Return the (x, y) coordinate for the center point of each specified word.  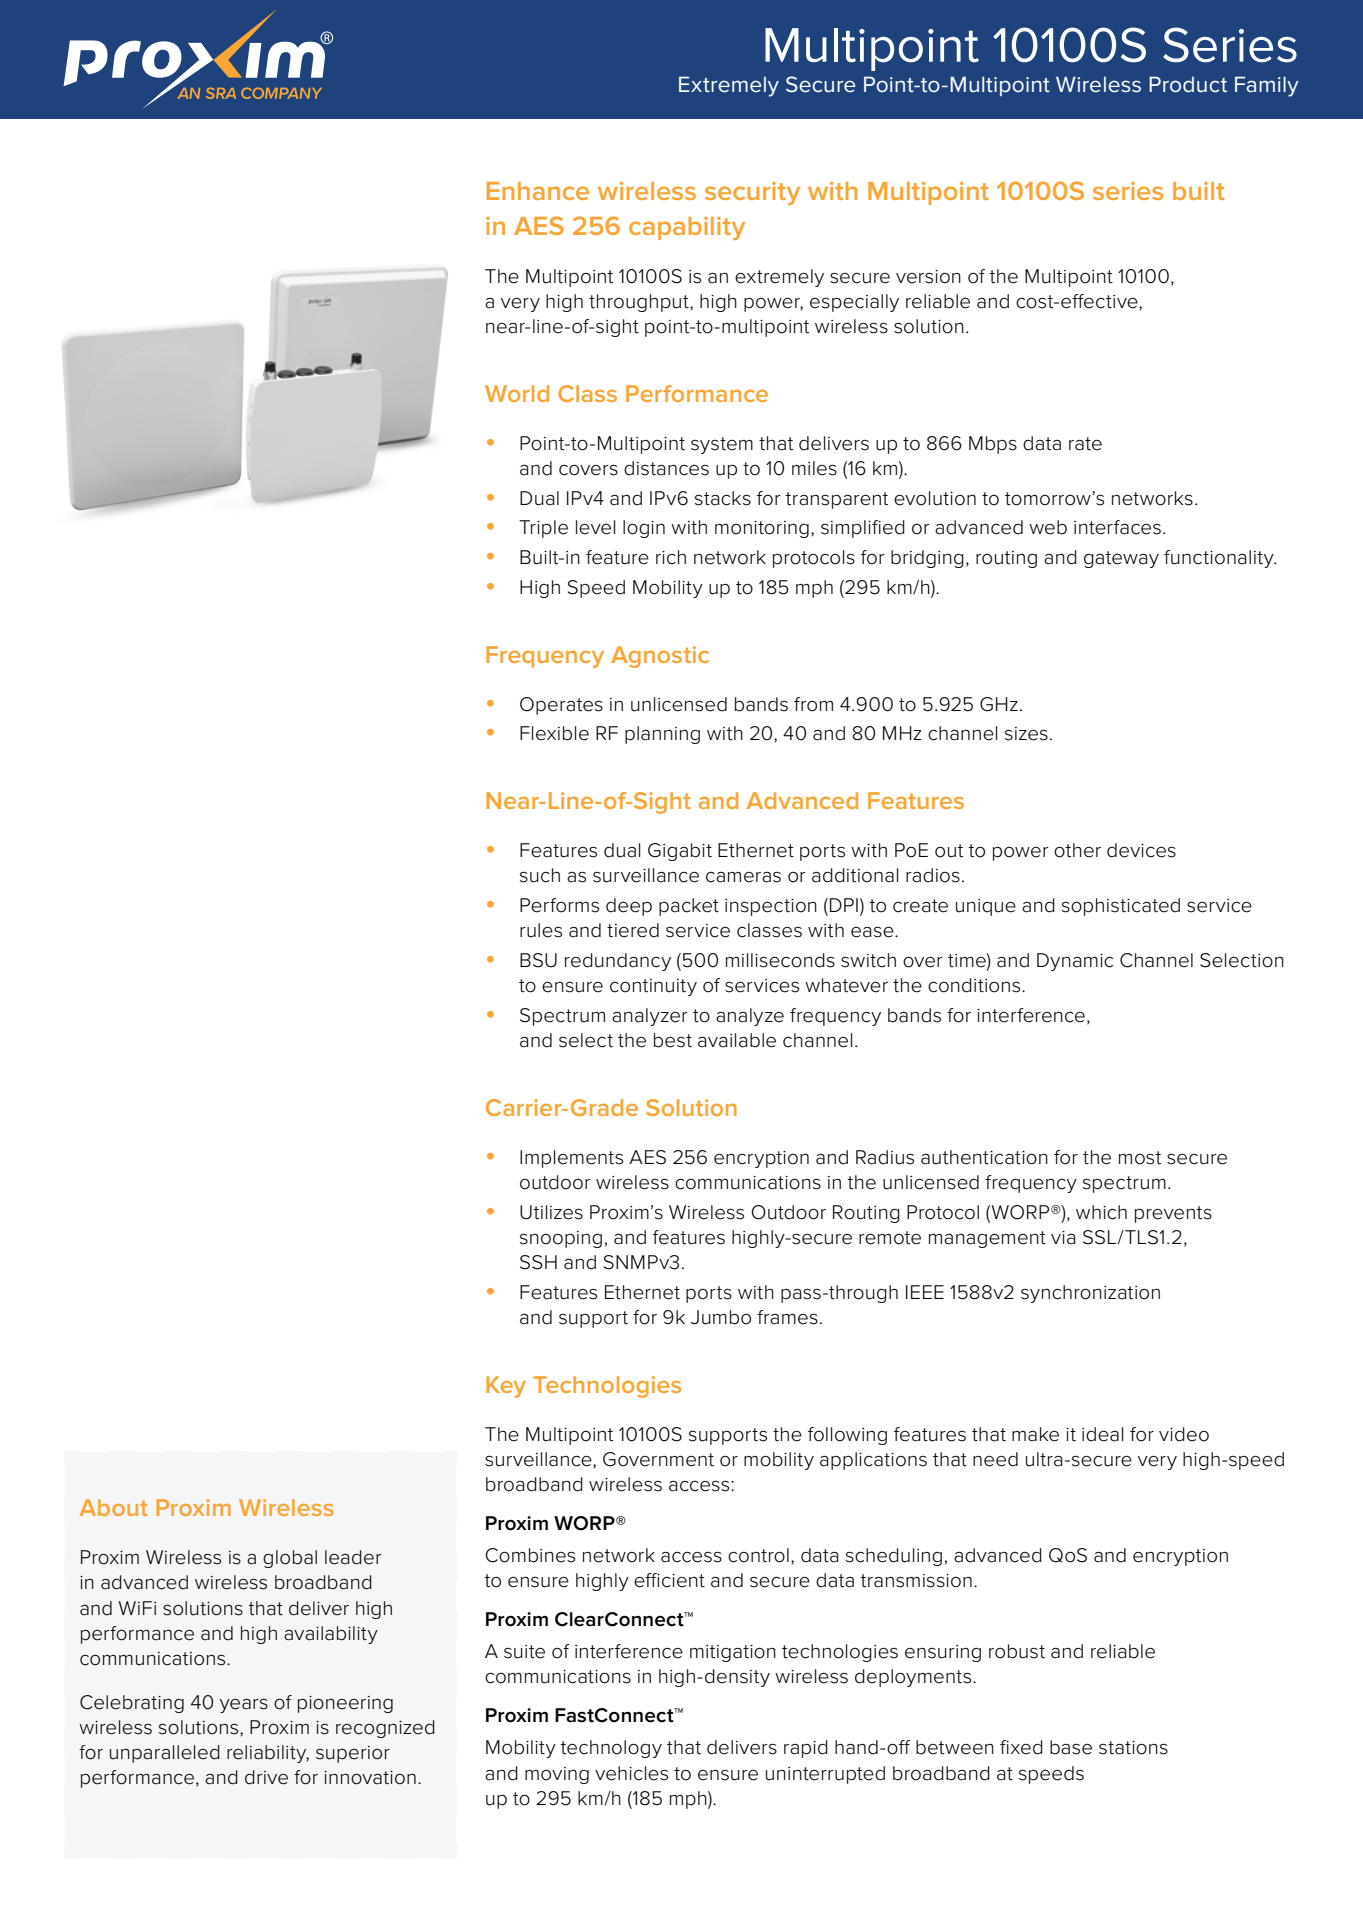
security (752, 193)
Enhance (538, 191)
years (244, 1706)
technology (611, 1749)
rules (541, 930)
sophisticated (1121, 907)
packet (689, 907)
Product (1188, 84)
